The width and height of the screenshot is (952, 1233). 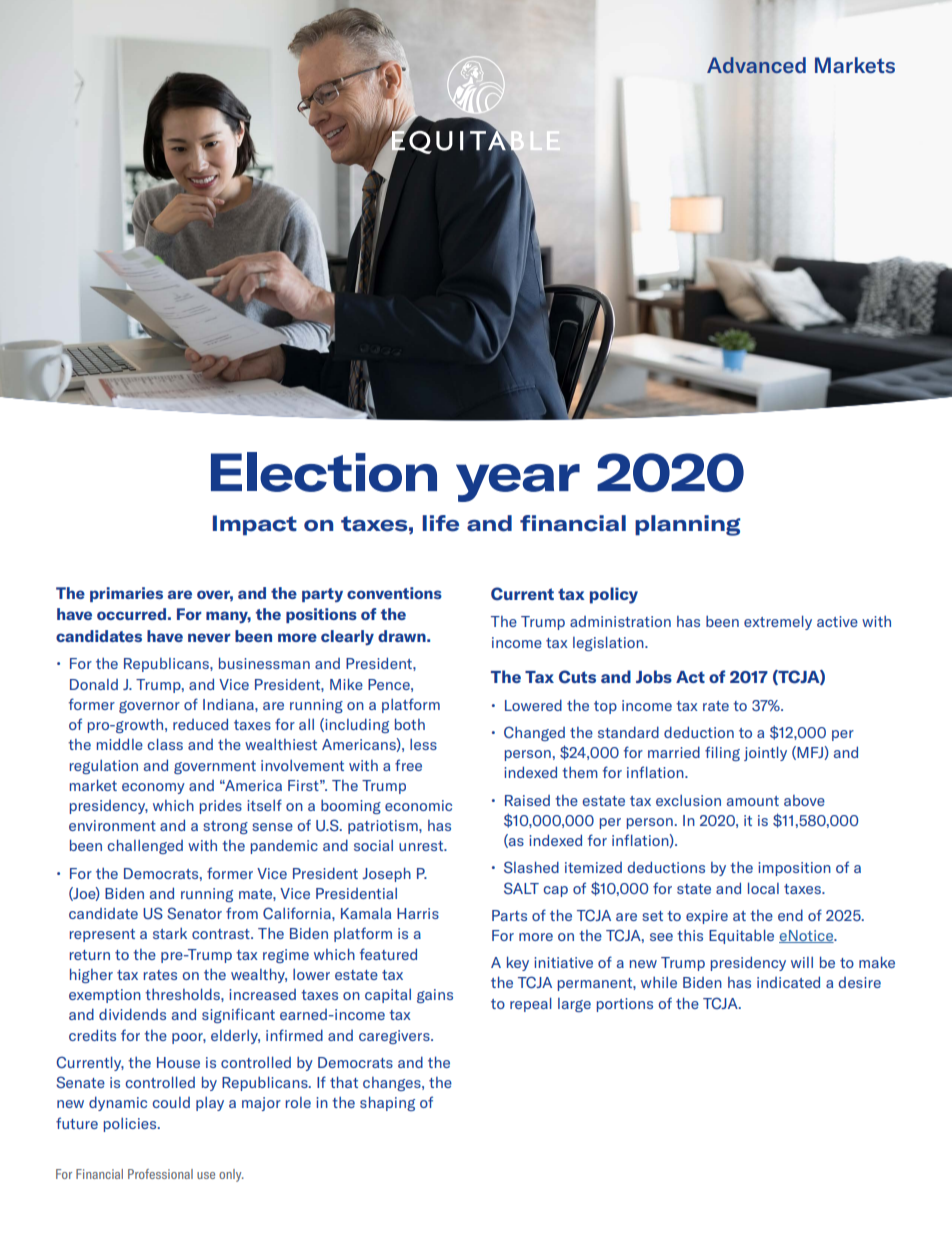 What do you see at coordinates (160, 1174) in the screenshot?
I see `Professional` at bounding box center [160, 1174].
